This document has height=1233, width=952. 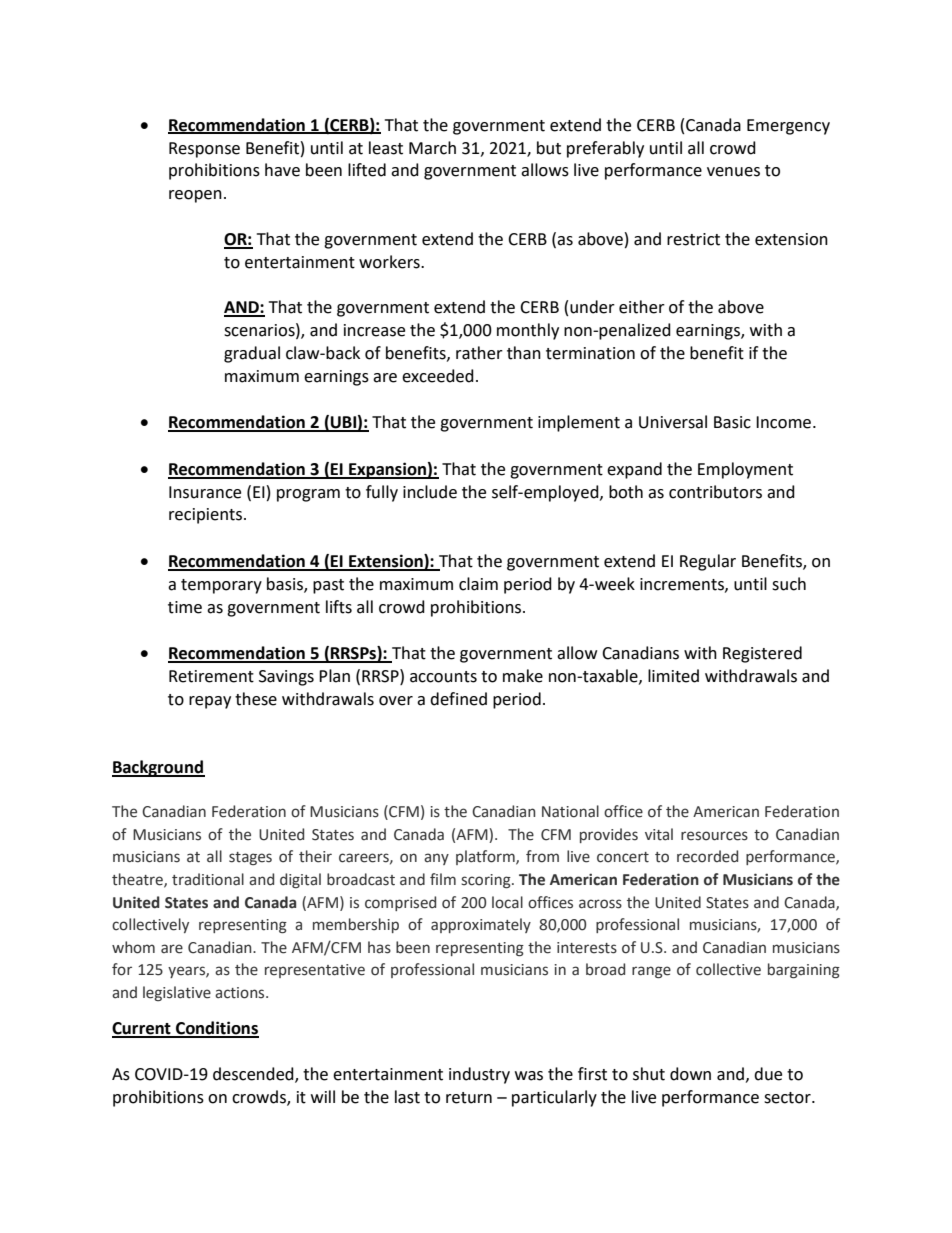 What do you see at coordinates (690, 1074) in the document?
I see `down` at bounding box center [690, 1074].
